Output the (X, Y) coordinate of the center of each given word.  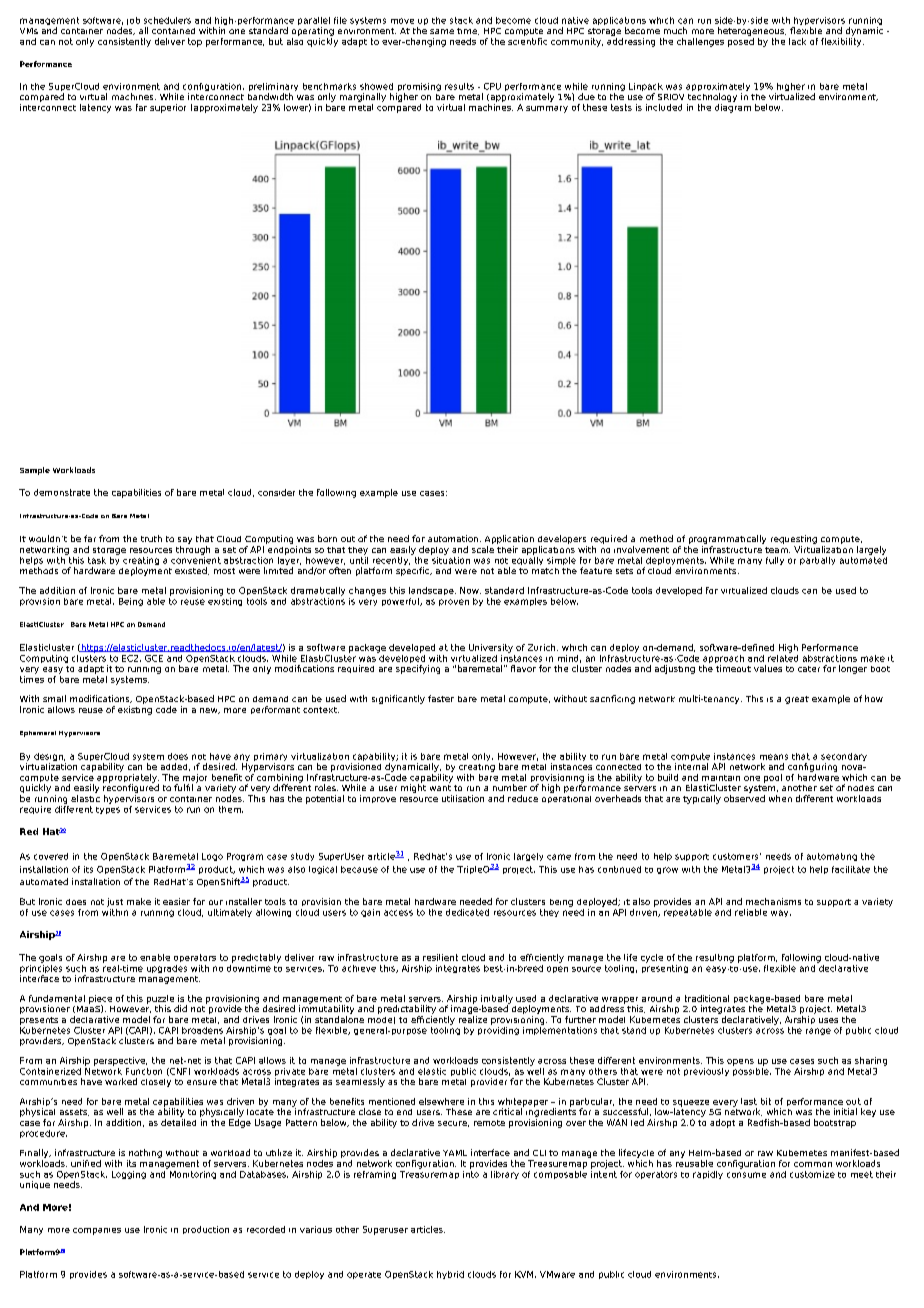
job (133, 21)
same (442, 31)
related (783, 657)
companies (97, 1231)
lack (797, 41)
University (491, 648)
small (54, 698)
